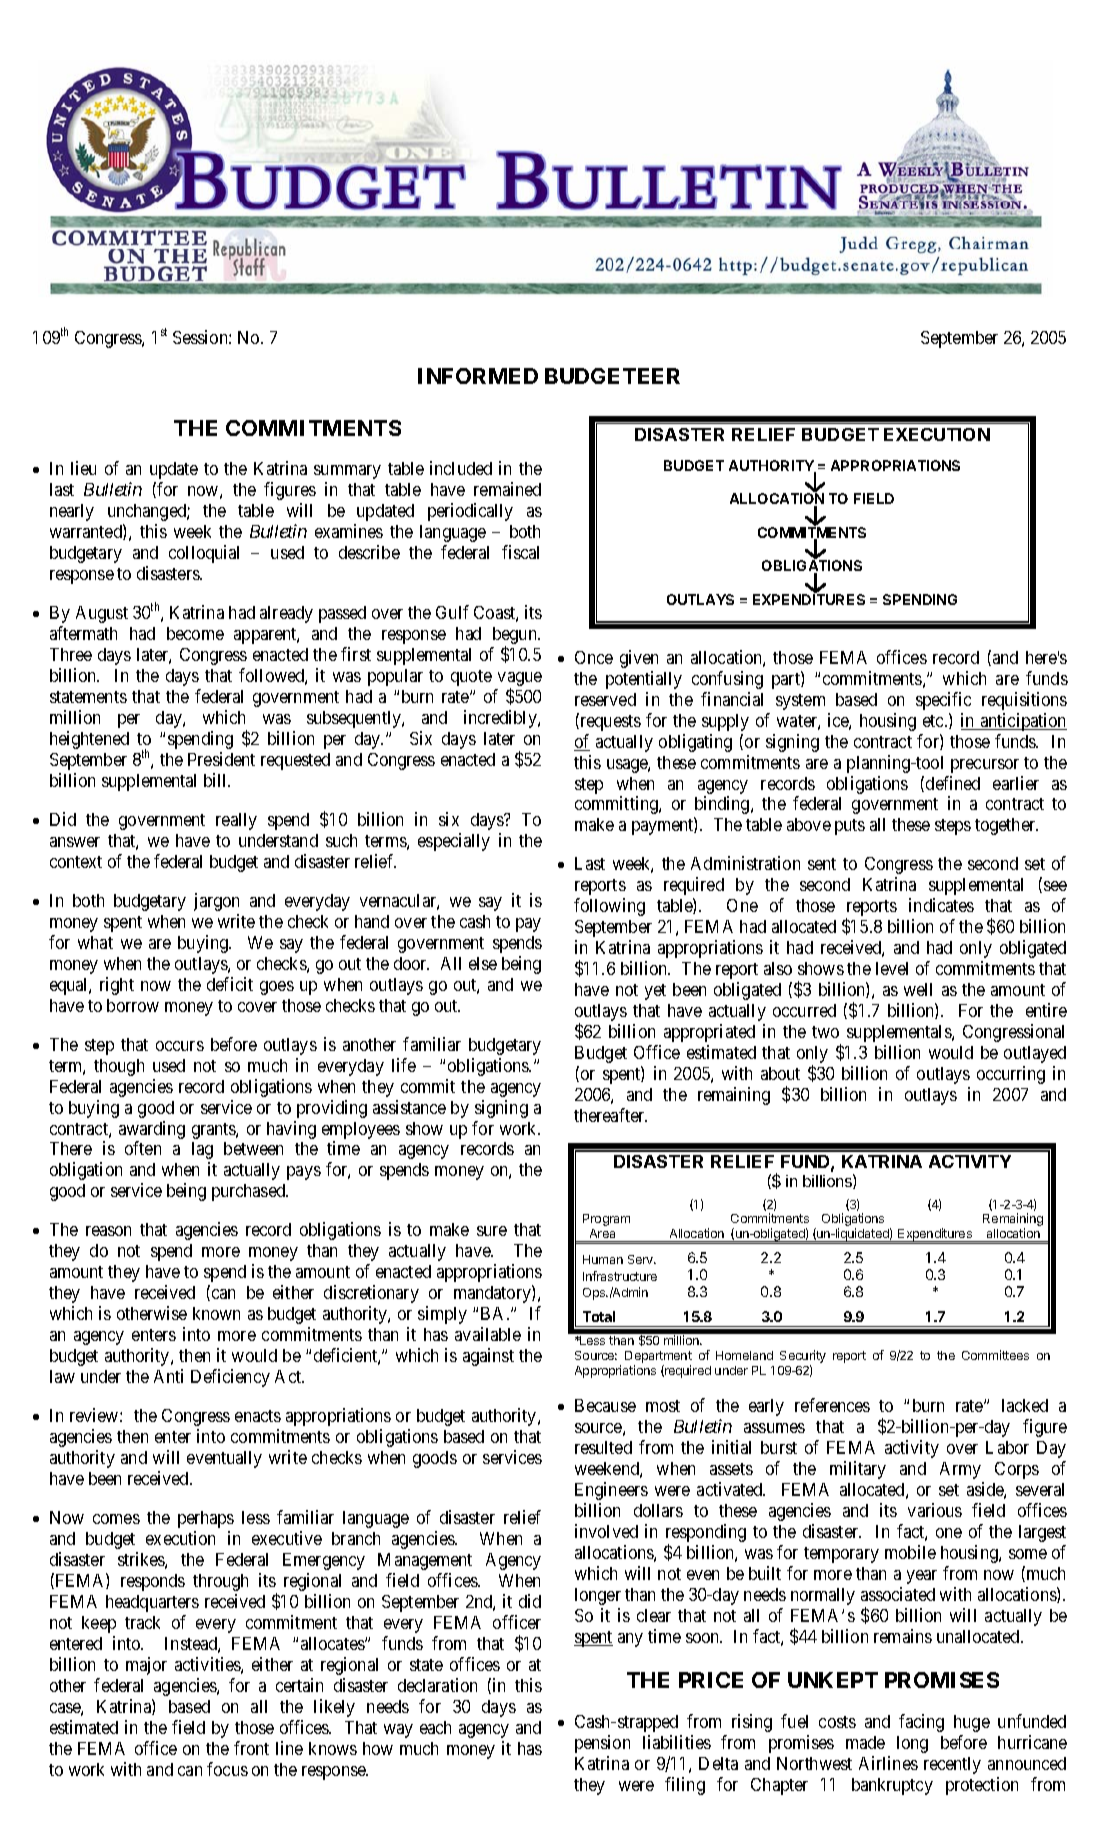 This document has width=1116, height=1837. What do you see at coordinates (227, 1769) in the document?
I see `focus` at bounding box center [227, 1769].
